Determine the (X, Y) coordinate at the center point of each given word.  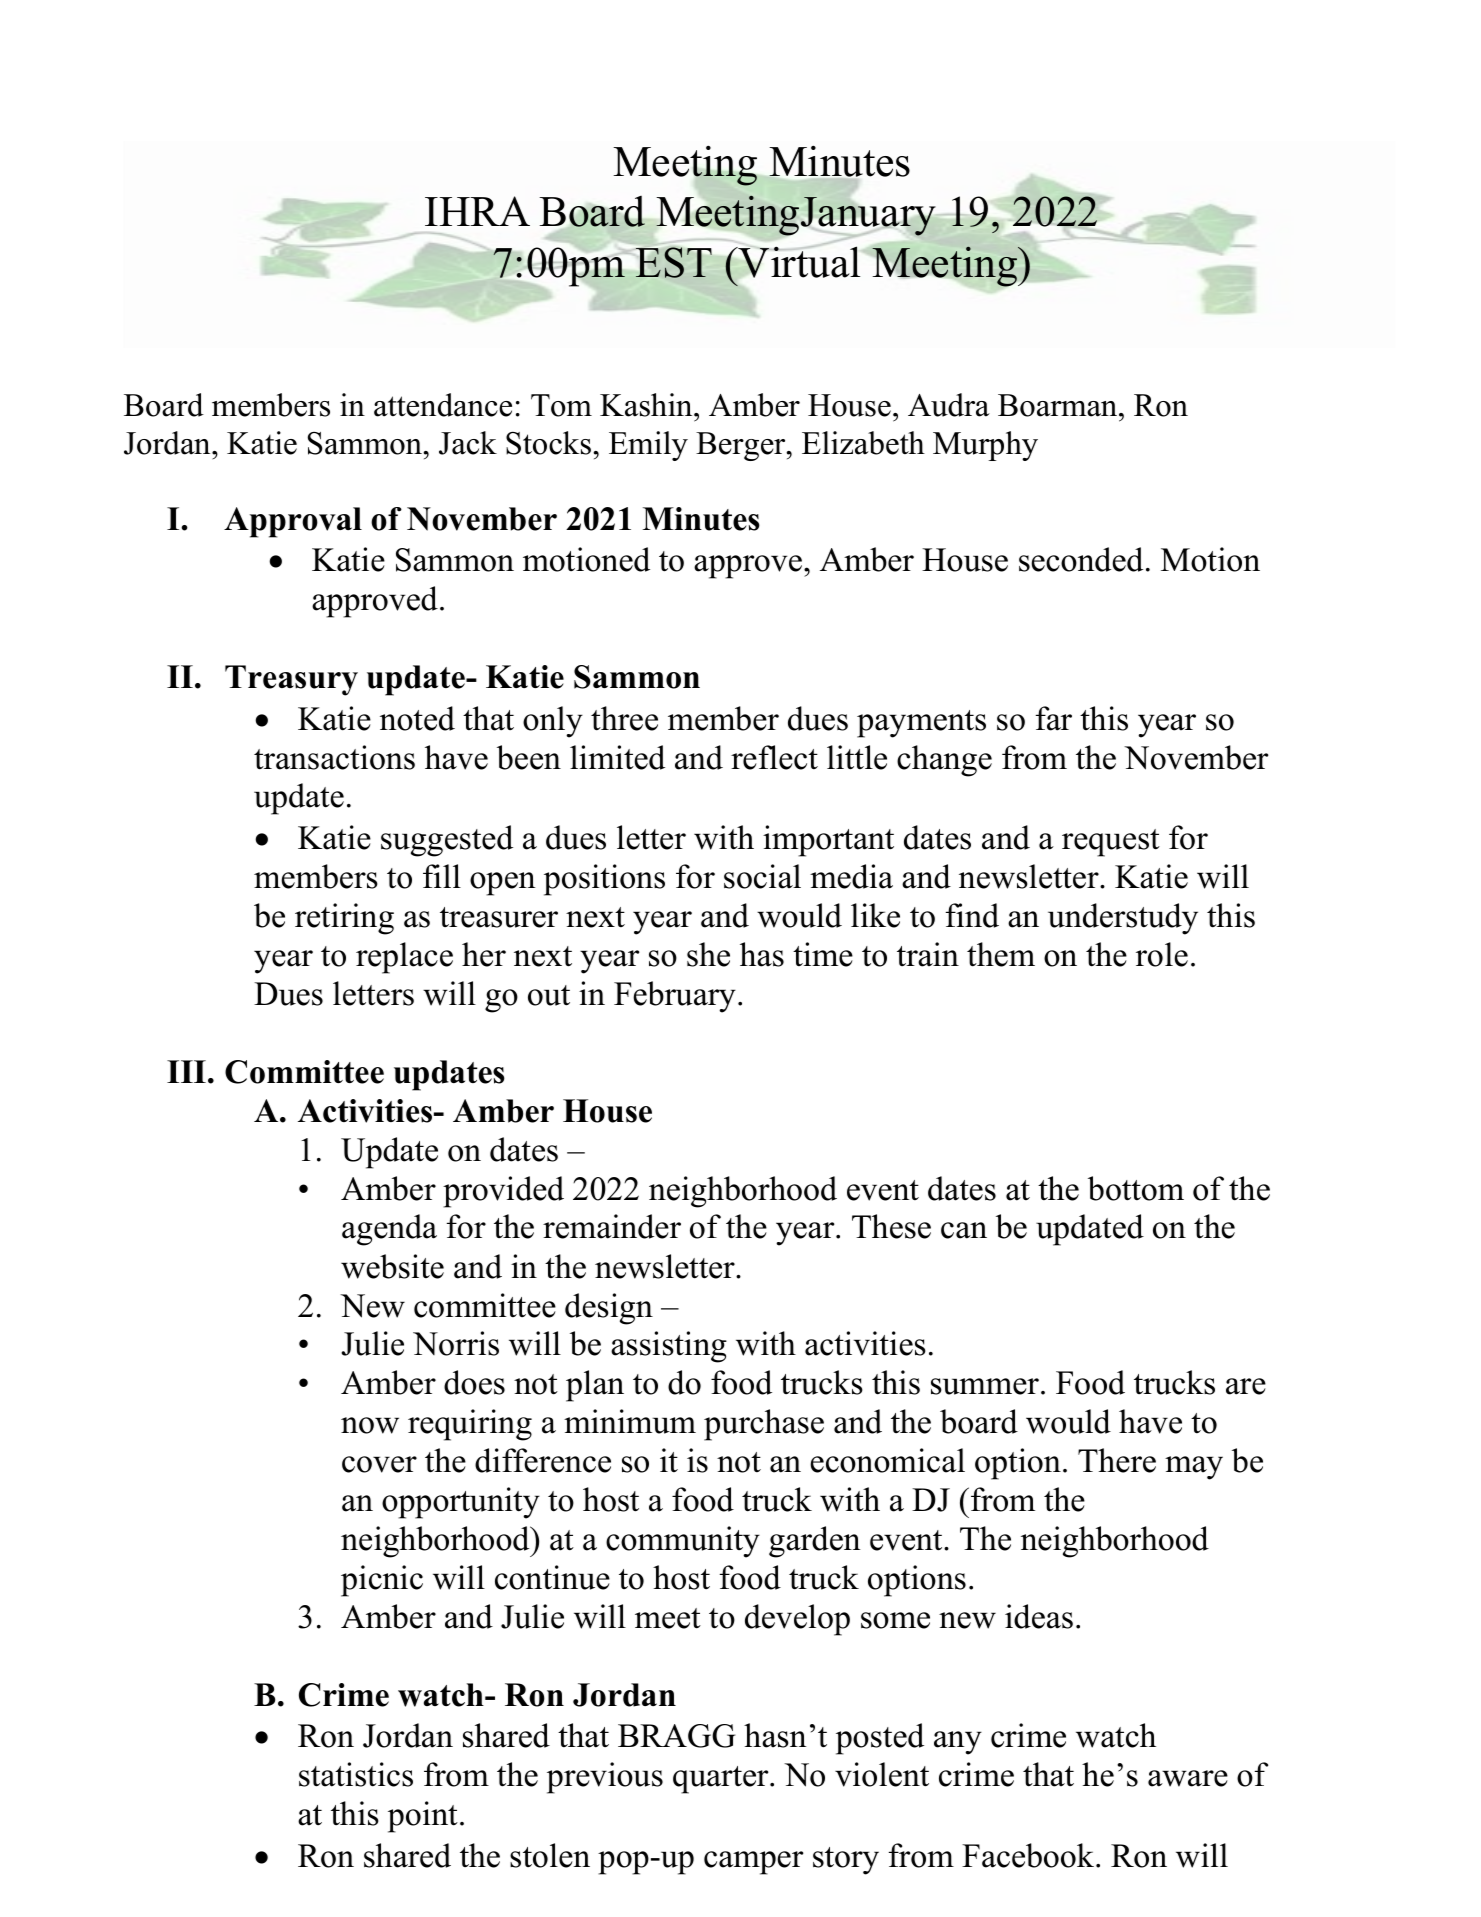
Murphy (985, 446)
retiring (344, 919)
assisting (669, 1347)
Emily (648, 446)
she (708, 954)
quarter (722, 1780)
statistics (356, 1774)
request (1111, 843)
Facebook (1029, 1855)
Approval (293, 522)
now (370, 1425)
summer (985, 1386)
